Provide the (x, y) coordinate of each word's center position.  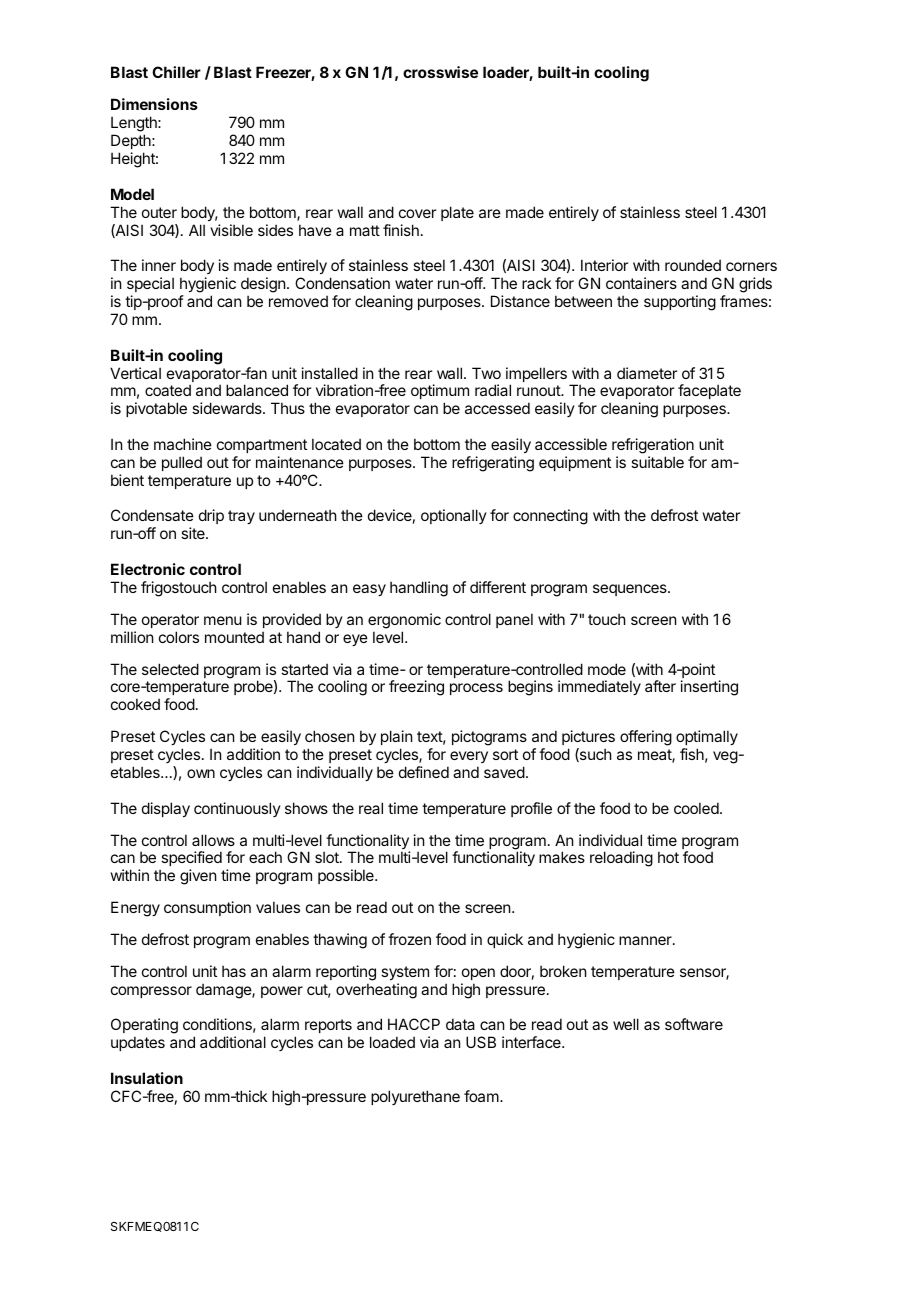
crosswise (440, 72)
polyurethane (415, 1097)
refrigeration (653, 446)
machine (183, 444)
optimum (440, 393)
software (694, 1024)
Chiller (176, 72)
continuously (237, 809)
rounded (693, 265)
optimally (707, 739)
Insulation (147, 1078)
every (469, 757)
